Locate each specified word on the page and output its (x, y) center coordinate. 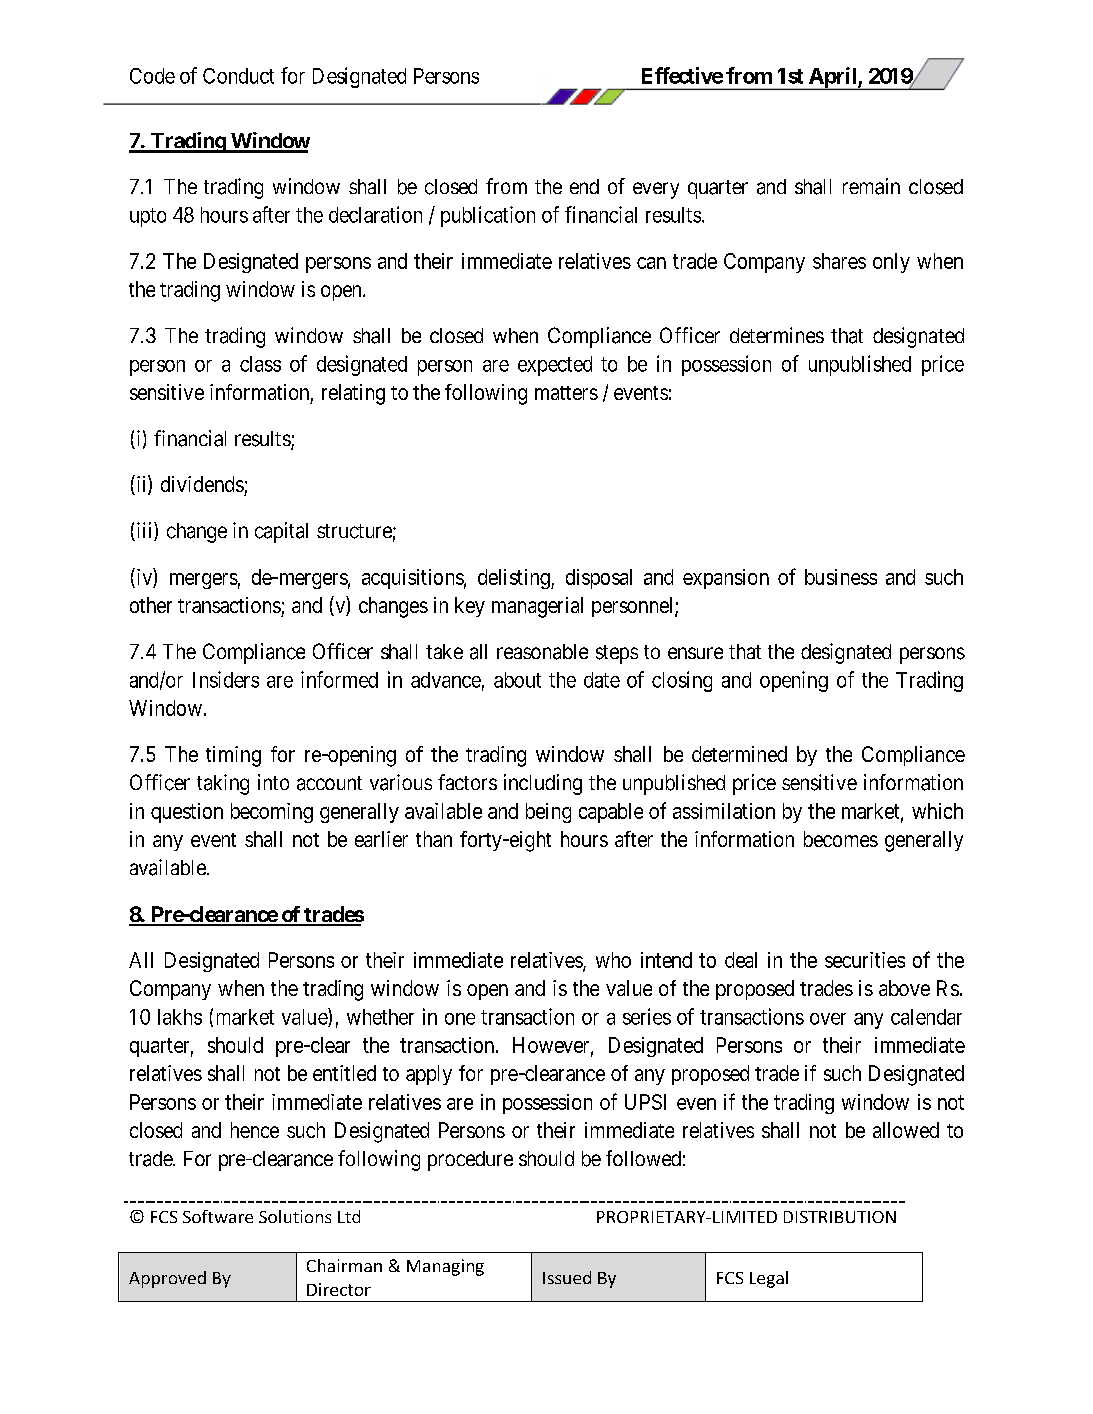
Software (218, 1216)
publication (488, 216)
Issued (567, 1277)
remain (871, 186)
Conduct (238, 76)
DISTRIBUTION (840, 1217)
